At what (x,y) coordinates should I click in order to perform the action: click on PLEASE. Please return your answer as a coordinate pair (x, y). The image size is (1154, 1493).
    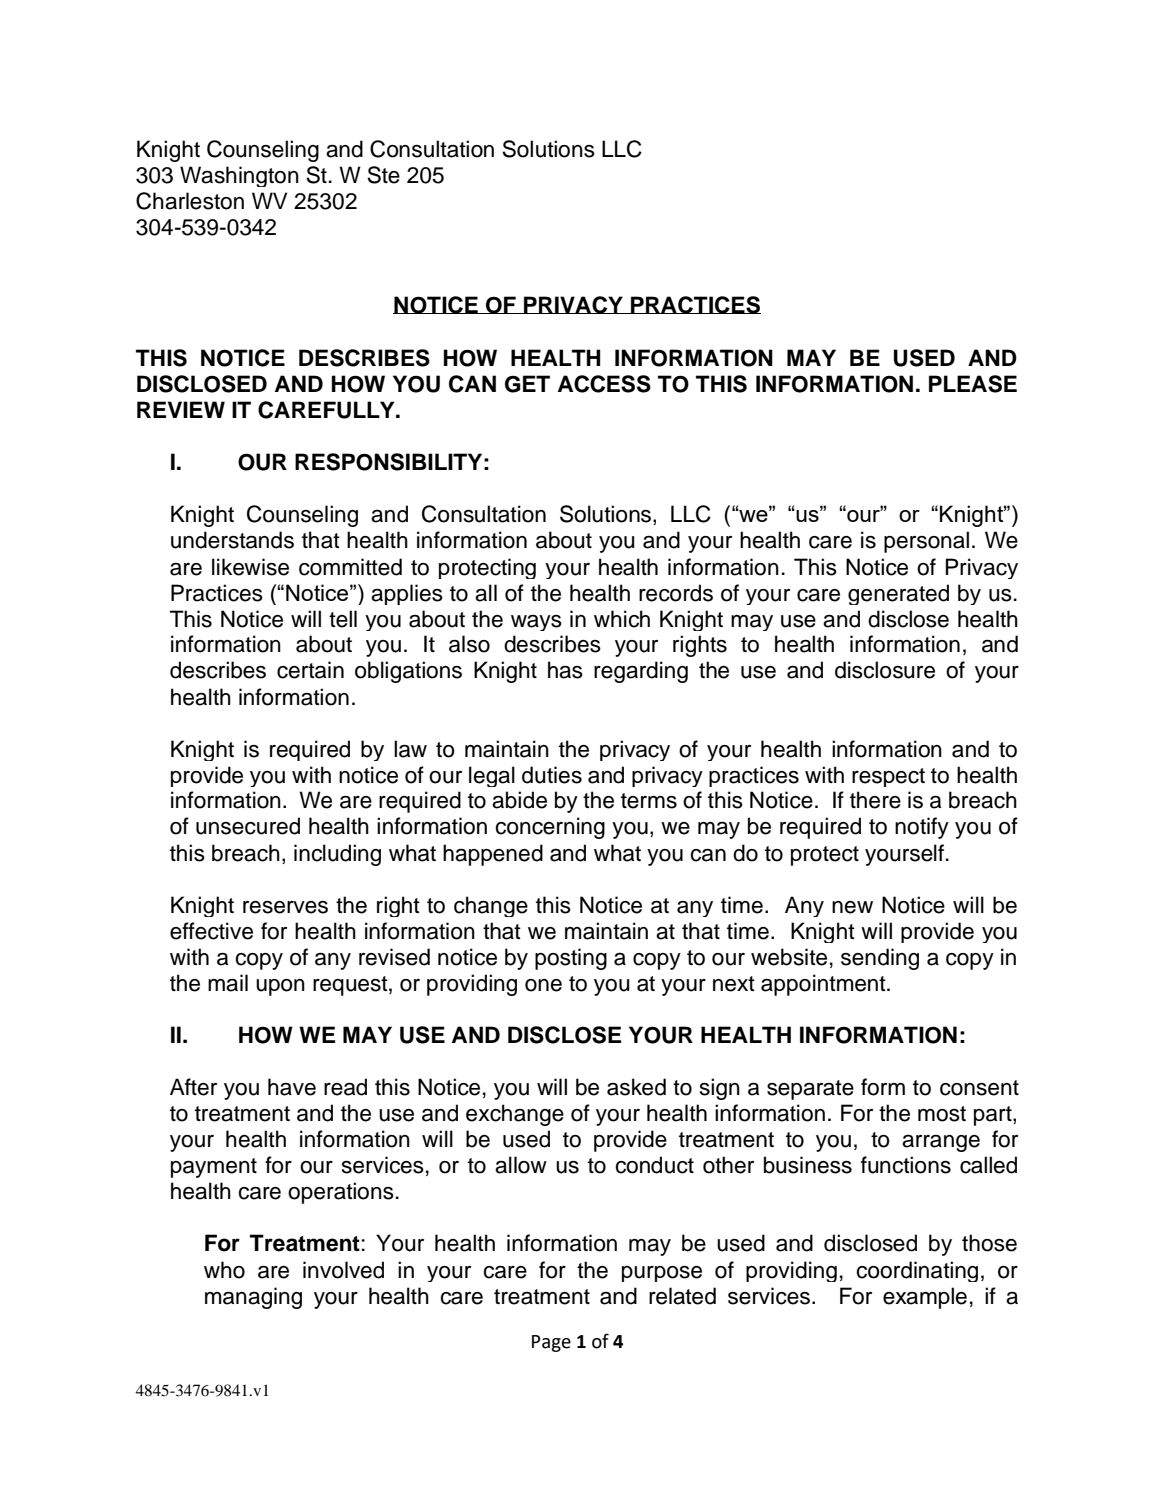
    Looking at the image, I should click on (973, 384).
